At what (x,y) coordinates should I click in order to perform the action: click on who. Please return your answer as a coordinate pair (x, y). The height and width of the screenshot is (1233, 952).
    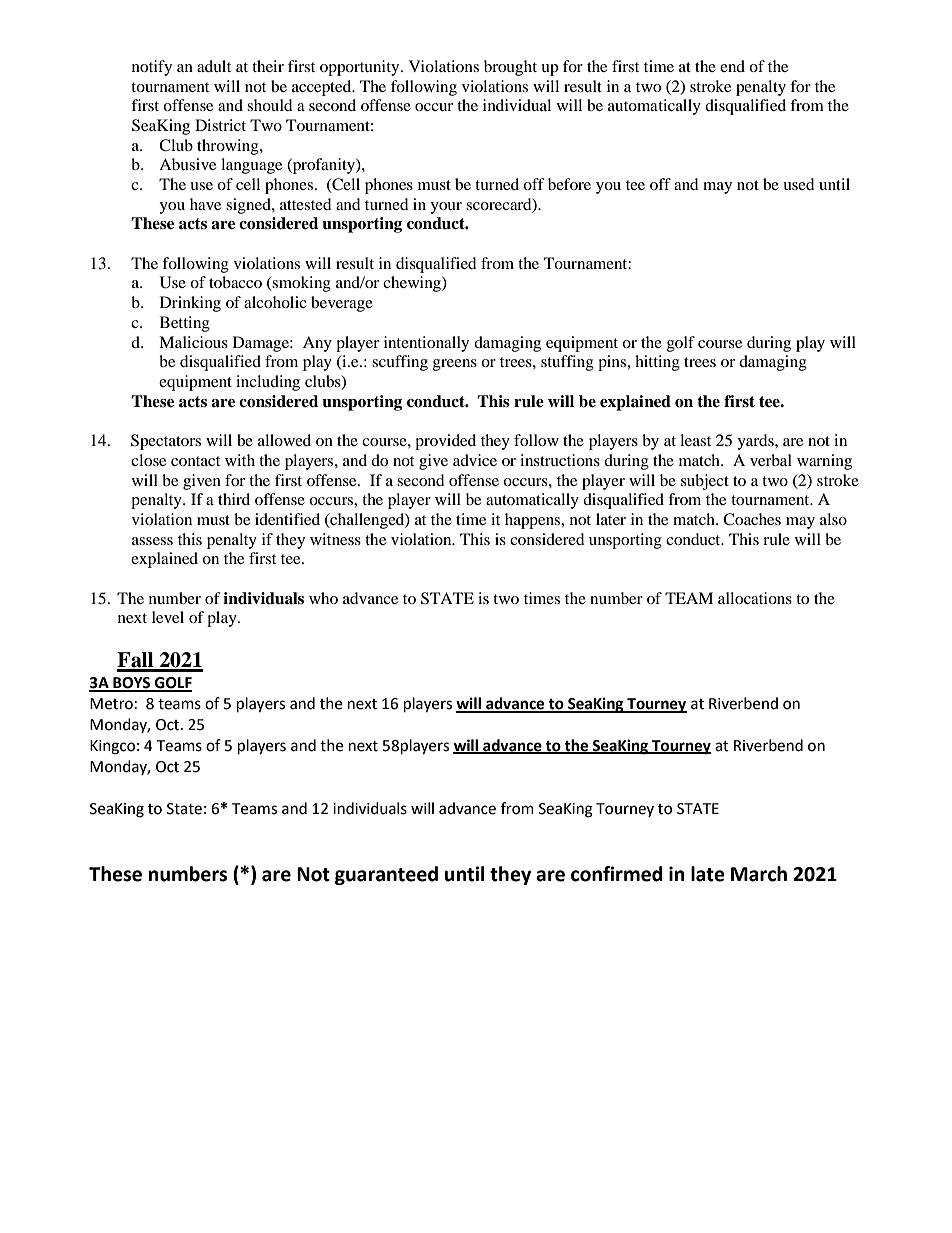
    Looking at the image, I should click on (323, 598).
